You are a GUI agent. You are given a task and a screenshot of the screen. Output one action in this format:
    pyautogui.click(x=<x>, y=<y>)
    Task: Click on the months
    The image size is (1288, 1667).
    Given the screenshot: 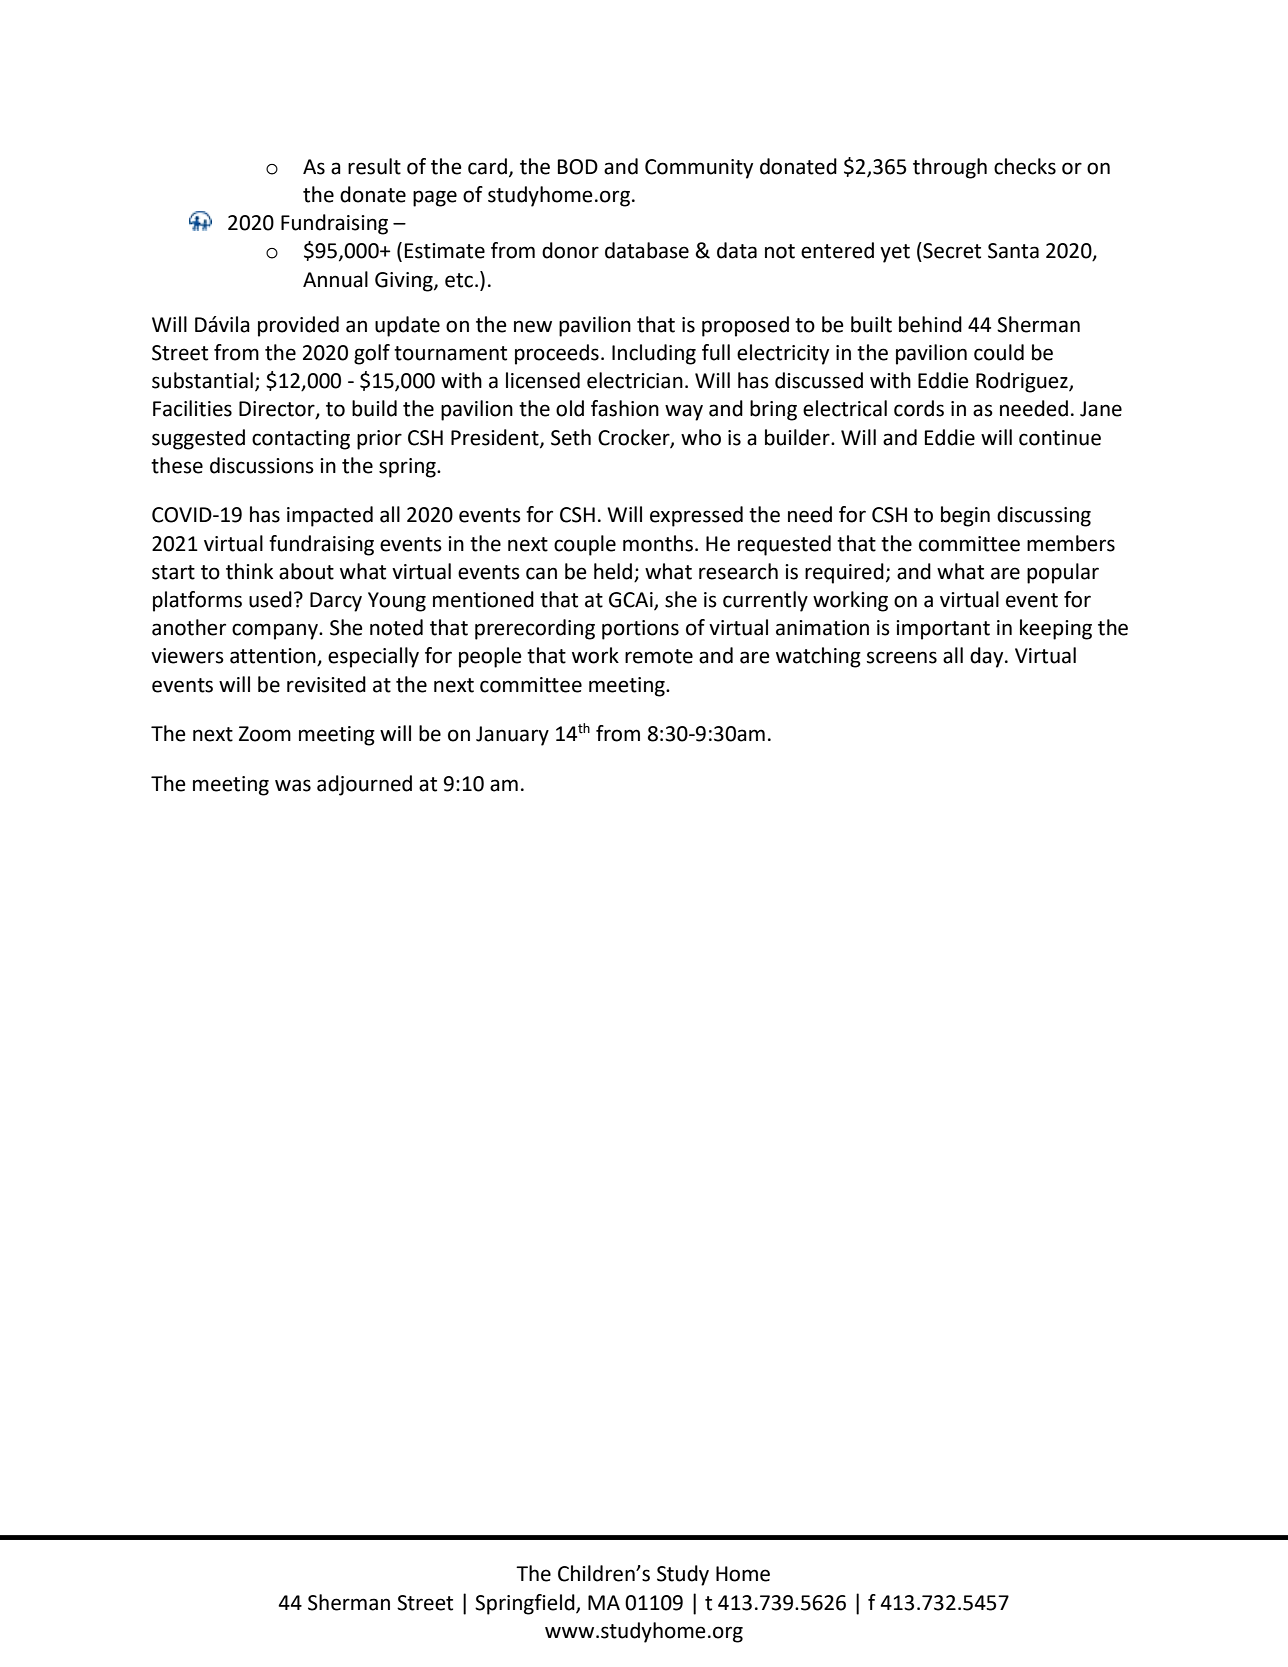 What is the action you would take?
    pyautogui.click(x=658, y=543)
